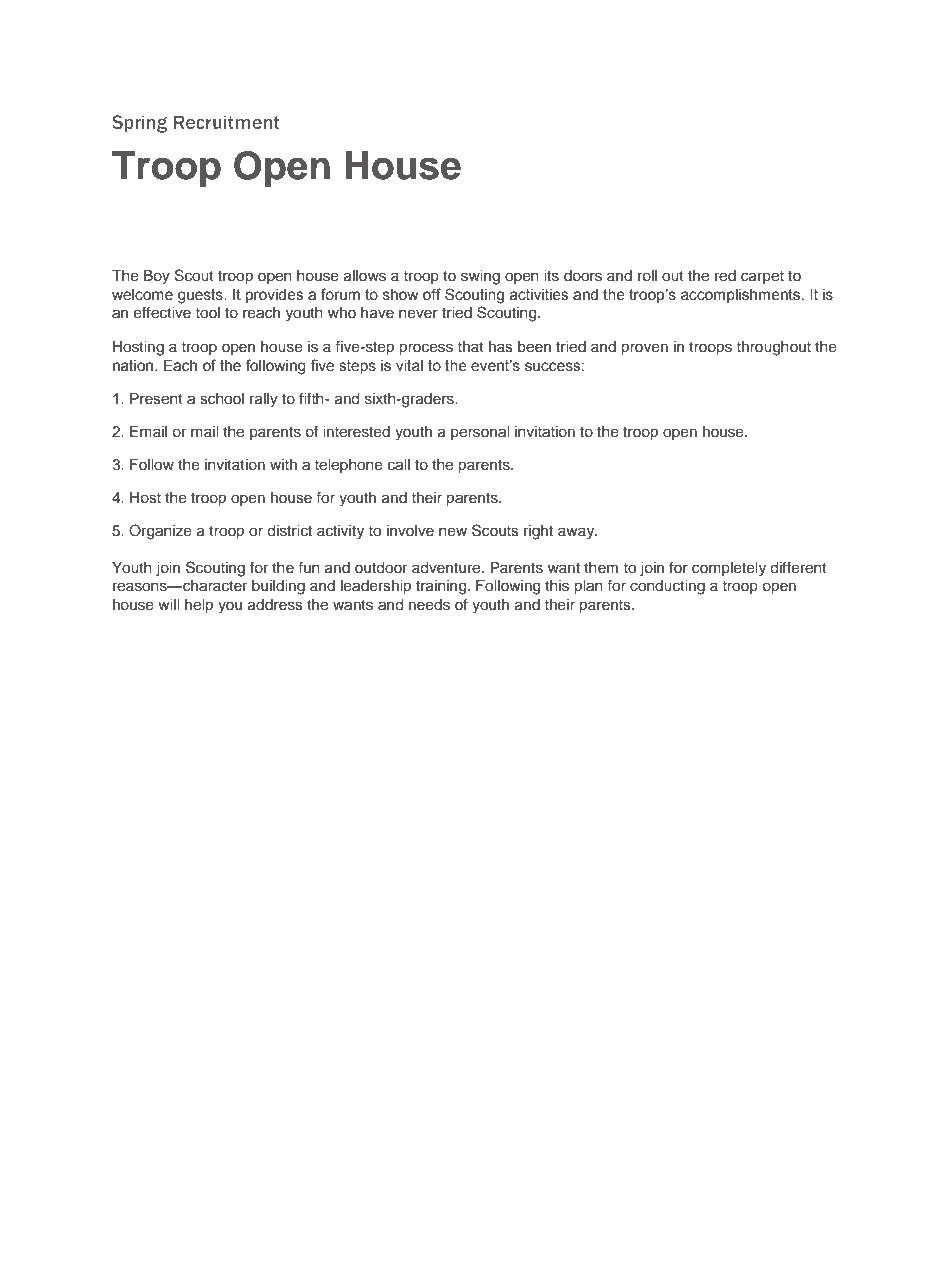 Image resolution: width=952 pixels, height=1272 pixels. Describe the element at coordinates (139, 124) in the screenshot. I see `Spring` at that location.
